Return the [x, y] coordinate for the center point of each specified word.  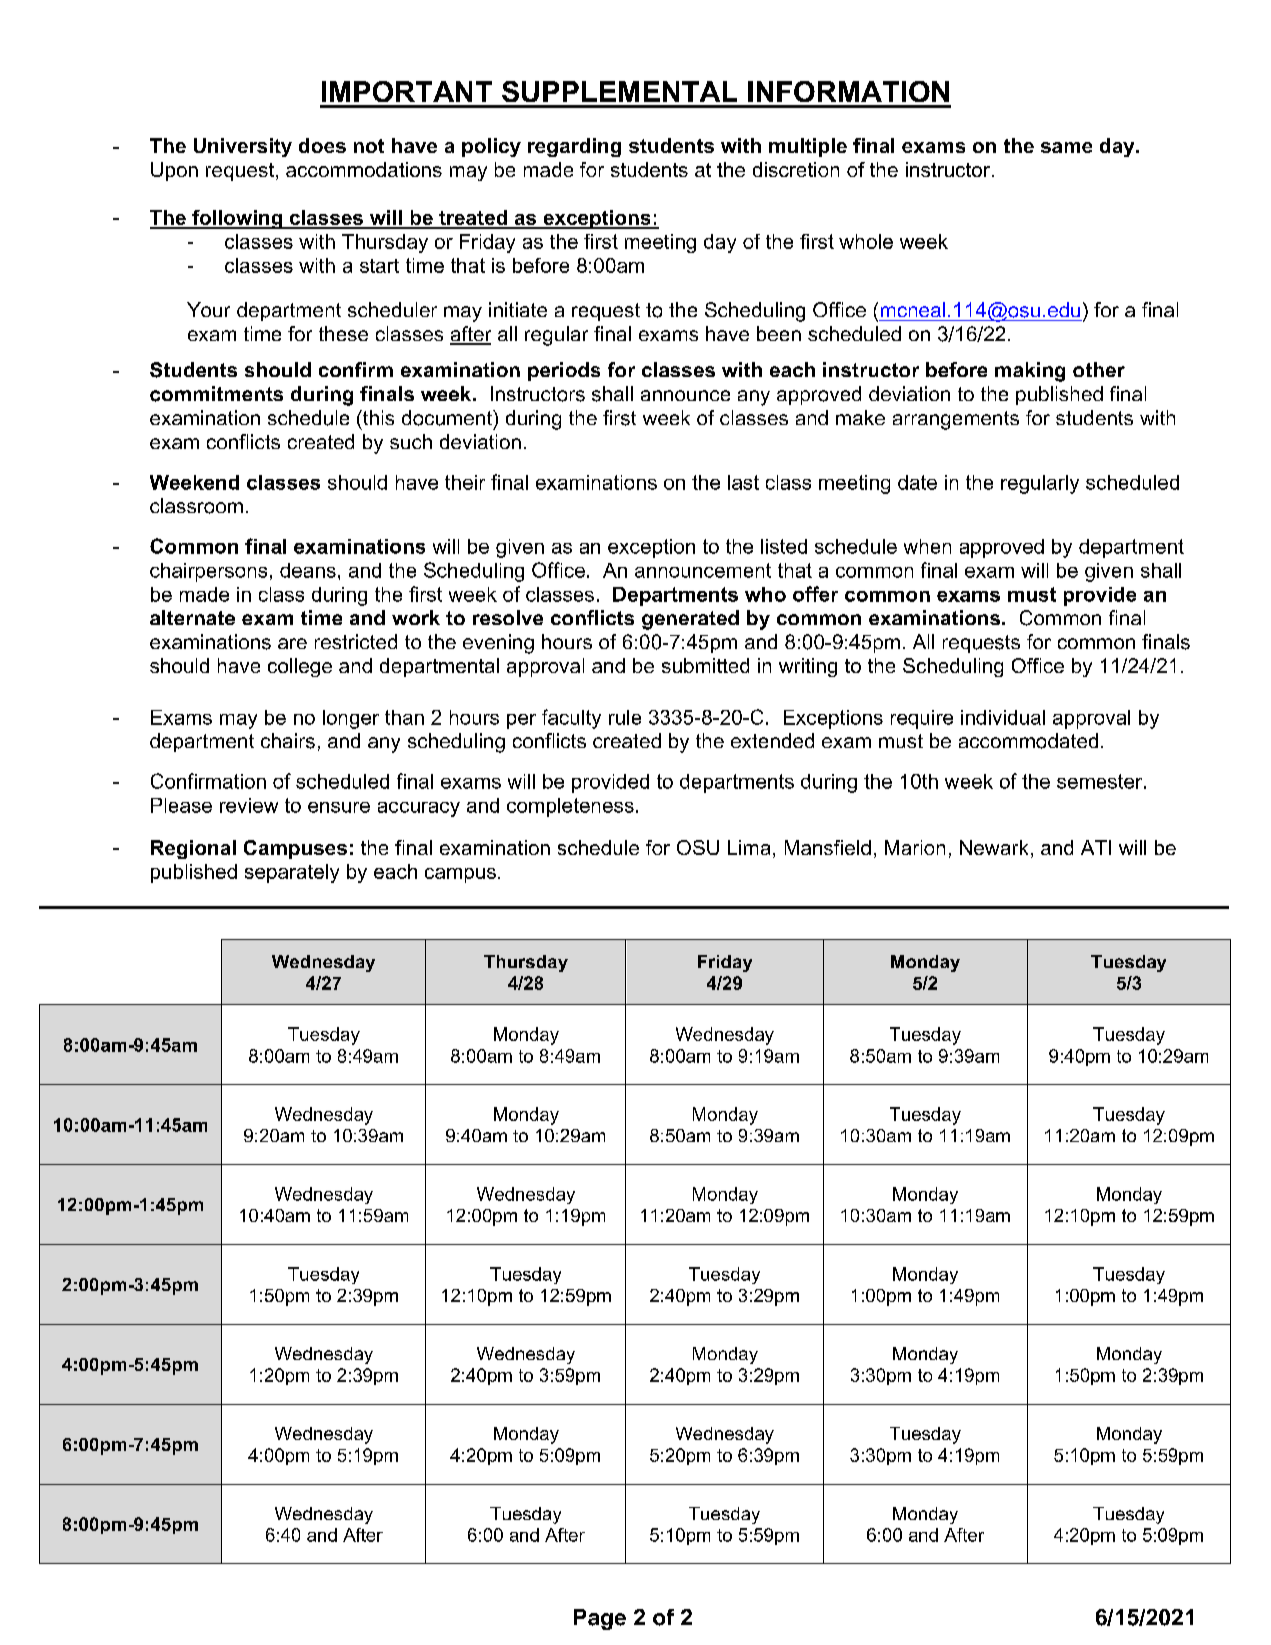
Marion [915, 847]
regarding [574, 147]
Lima [749, 847]
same [1066, 147]
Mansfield [828, 847]
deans [308, 570]
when [927, 546]
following [237, 219]
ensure [339, 807]
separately [292, 873]
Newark [994, 847]
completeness [570, 807]
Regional [193, 849]
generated [690, 620]
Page [600, 1619]
